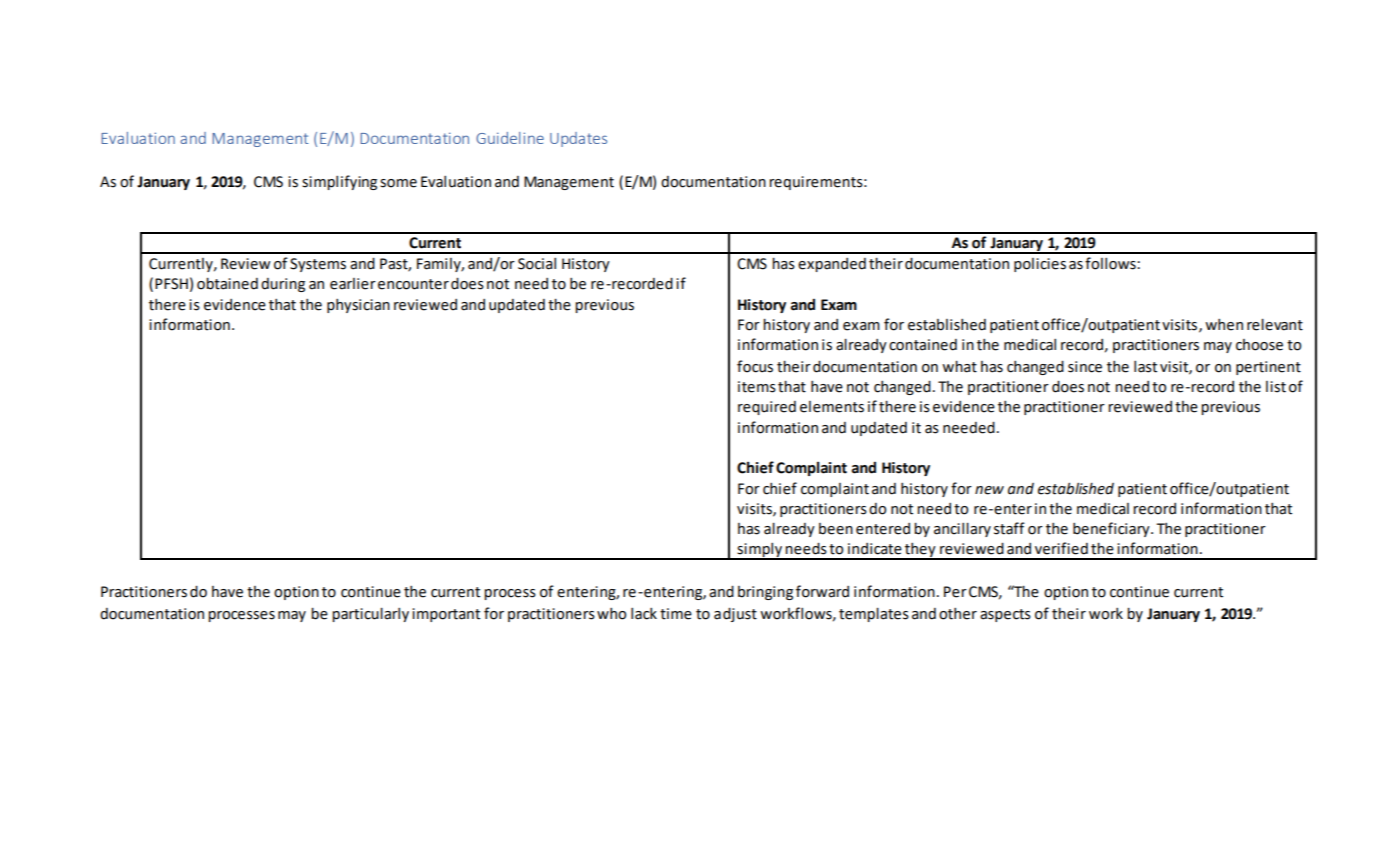 This image has height=850, width=1400. I want to click on aspects, so click(1005, 615).
